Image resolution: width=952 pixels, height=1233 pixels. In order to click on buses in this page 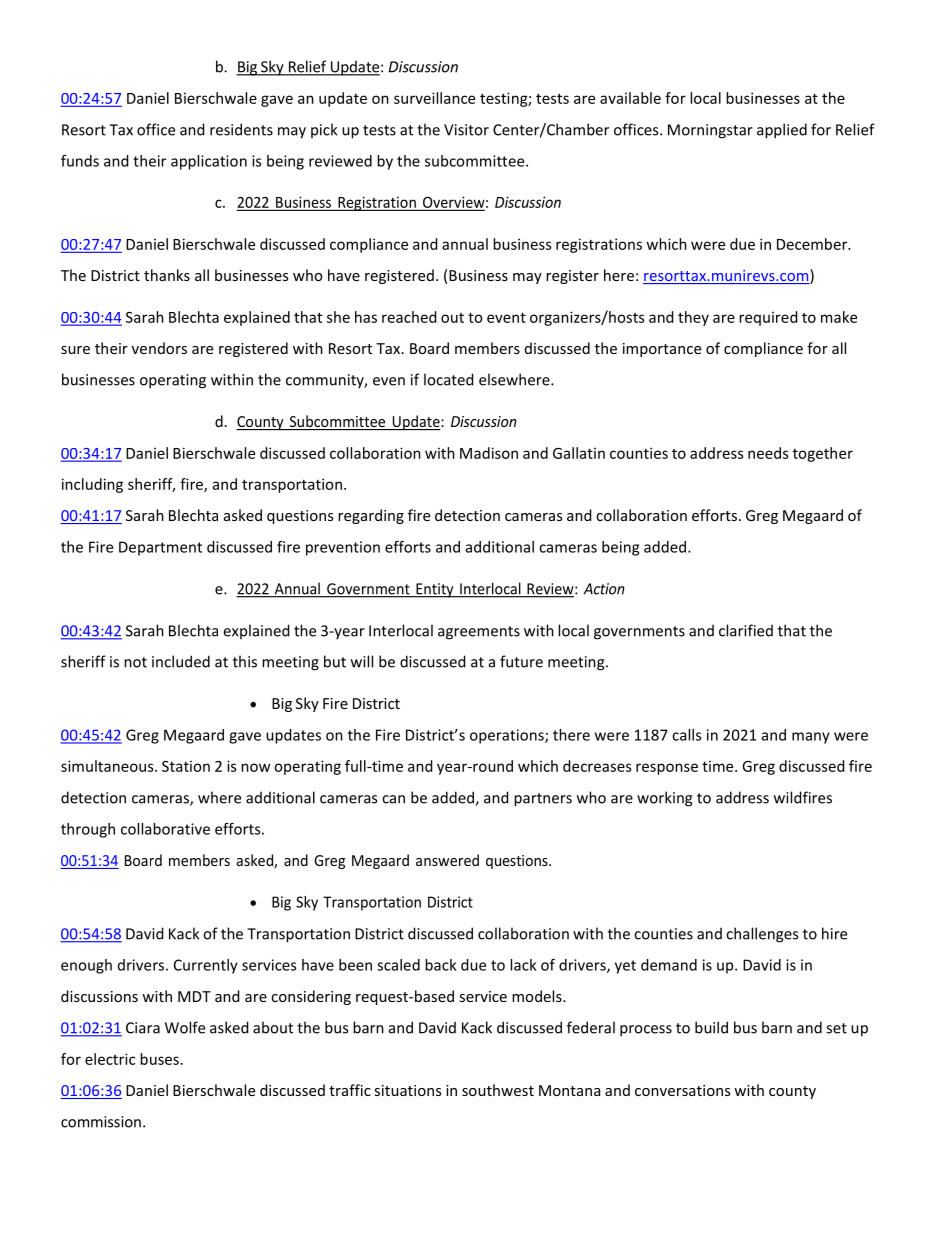, I will do `click(159, 1059)`.
